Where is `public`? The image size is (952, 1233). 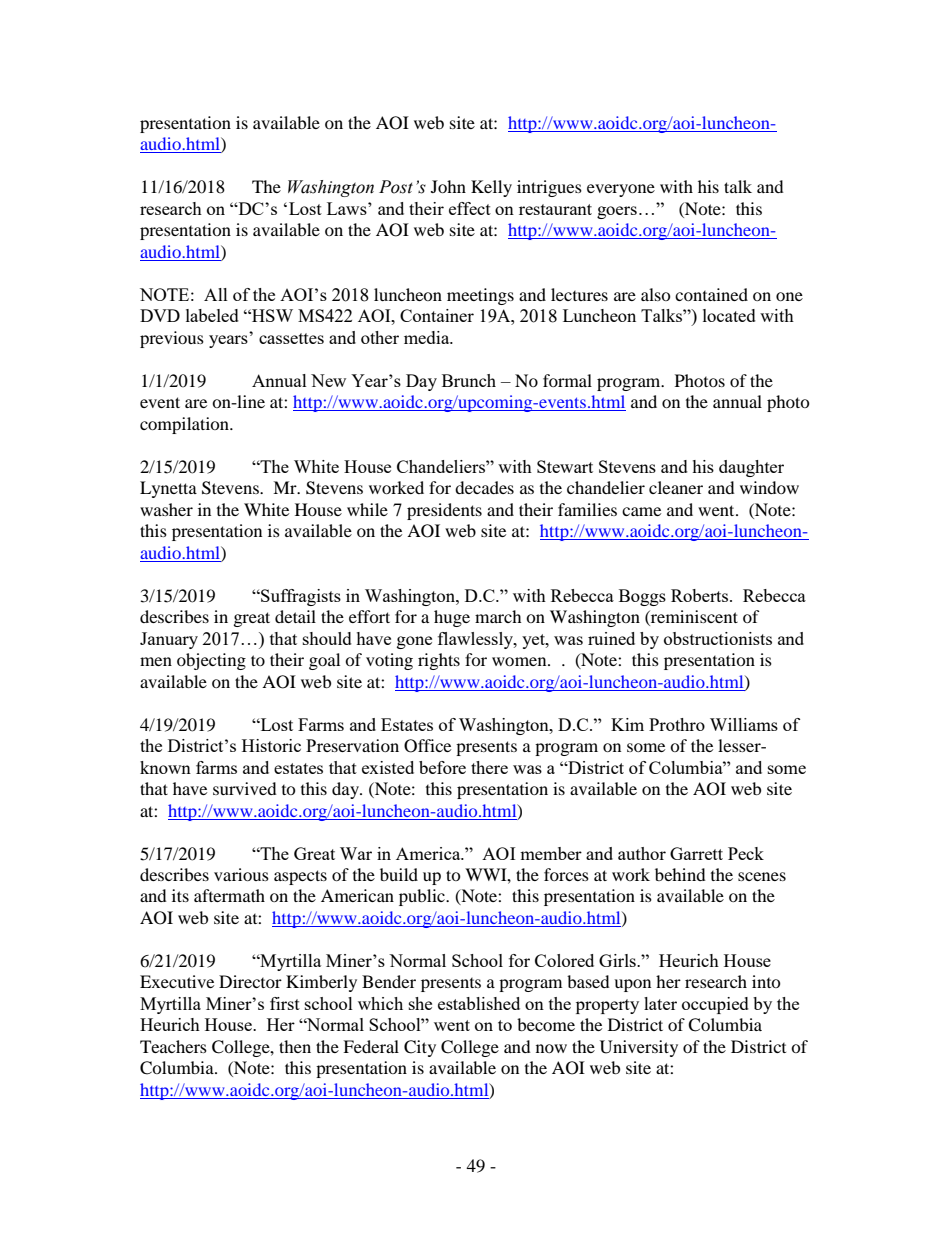
public is located at coordinates (423, 897).
